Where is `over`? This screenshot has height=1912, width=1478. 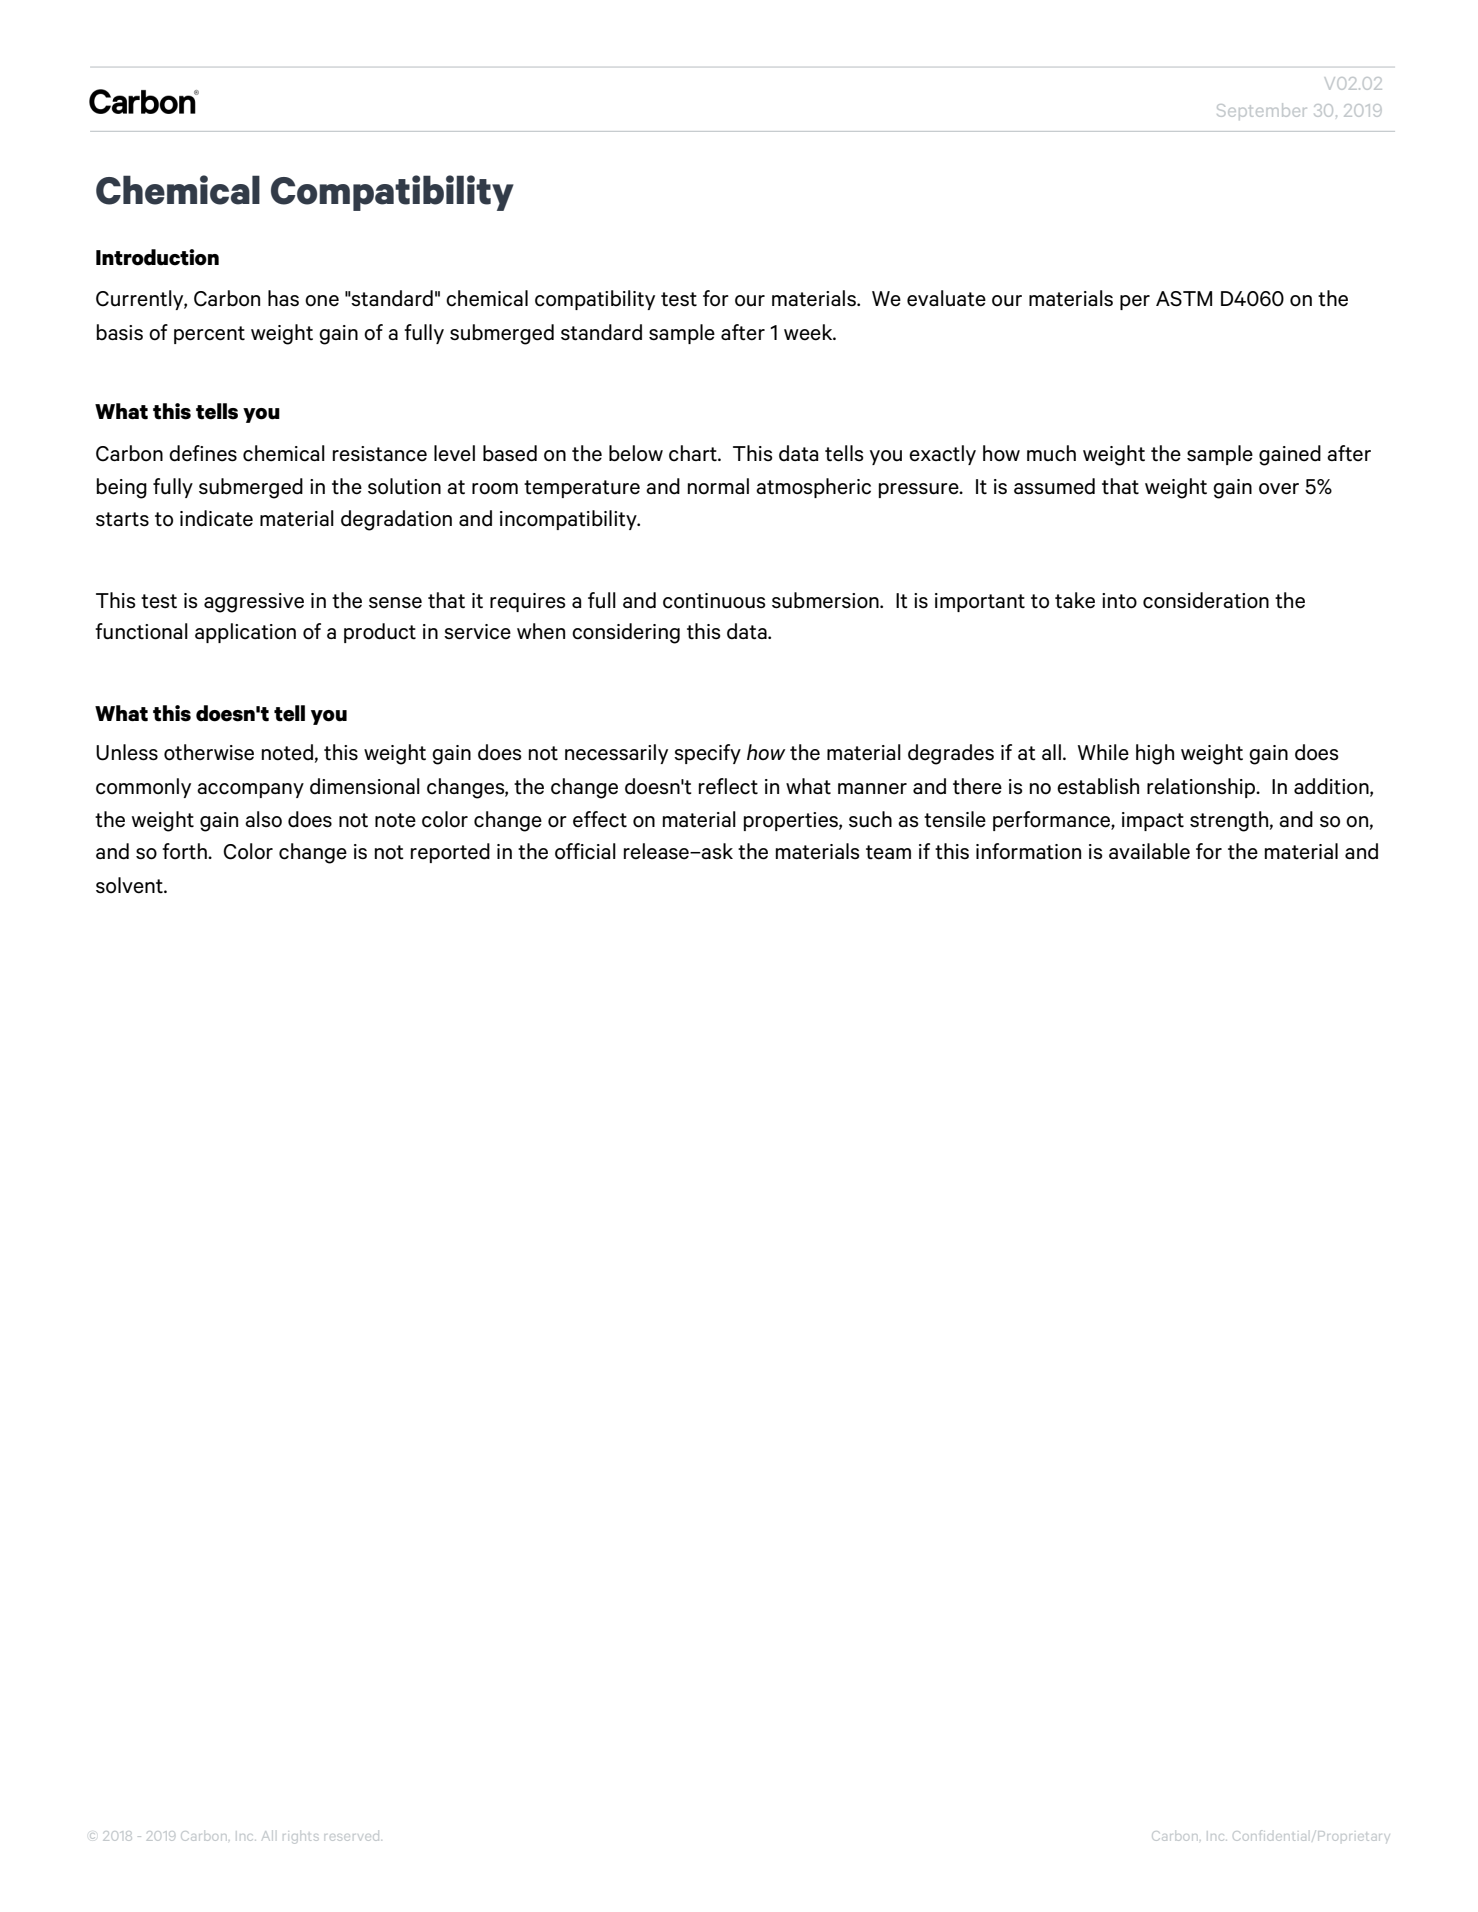
over is located at coordinates (1279, 489).
